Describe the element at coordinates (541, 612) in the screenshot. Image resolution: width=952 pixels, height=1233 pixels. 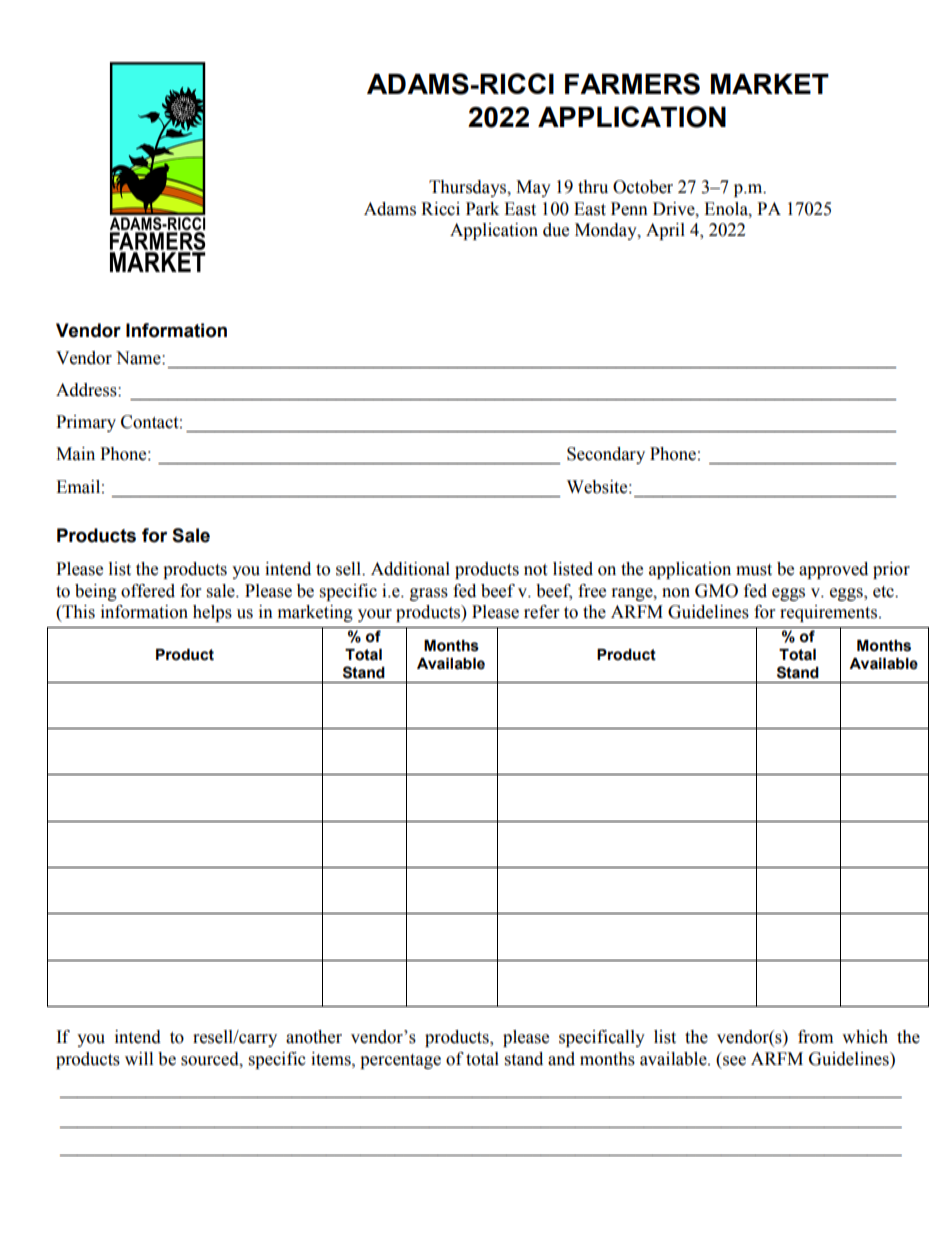
I see `refer` at that location.
